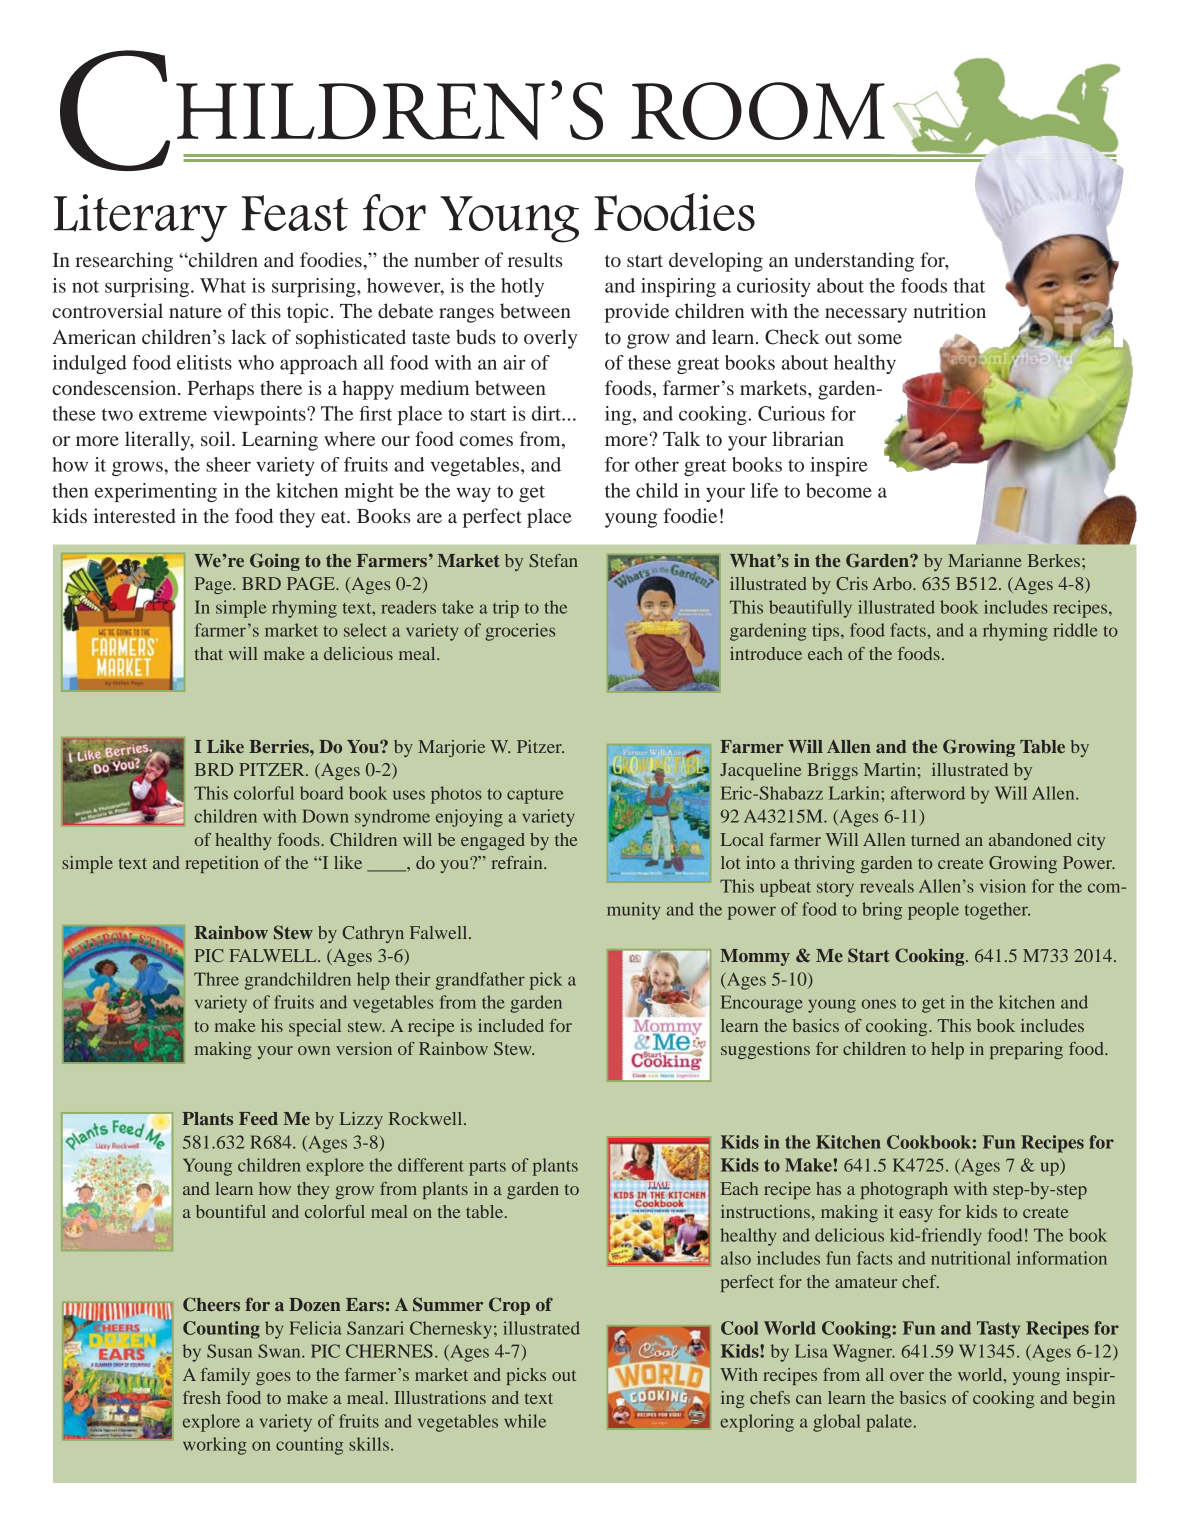 Image resolution: width=1186 pixels, height=1535 pixels. What do you see at coordinates (202, 1397) in the document?
I see `fresh` at bounding box center [202, 1397].
